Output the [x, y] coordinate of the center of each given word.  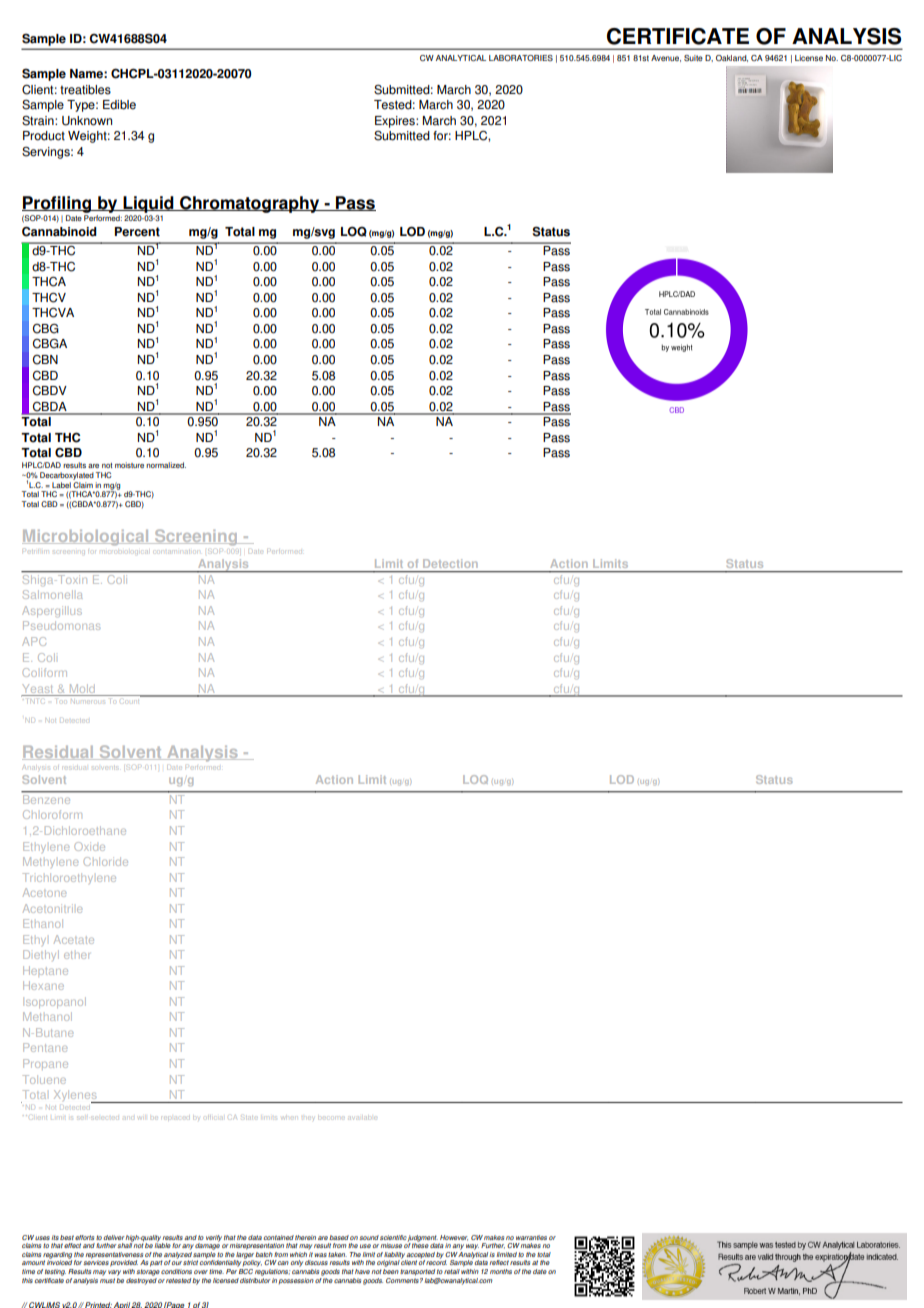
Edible [119, 105]
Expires [396, 122]
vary [114, 1273]
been [391, 1271]
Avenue [666, 58]
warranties [531, 1237]
